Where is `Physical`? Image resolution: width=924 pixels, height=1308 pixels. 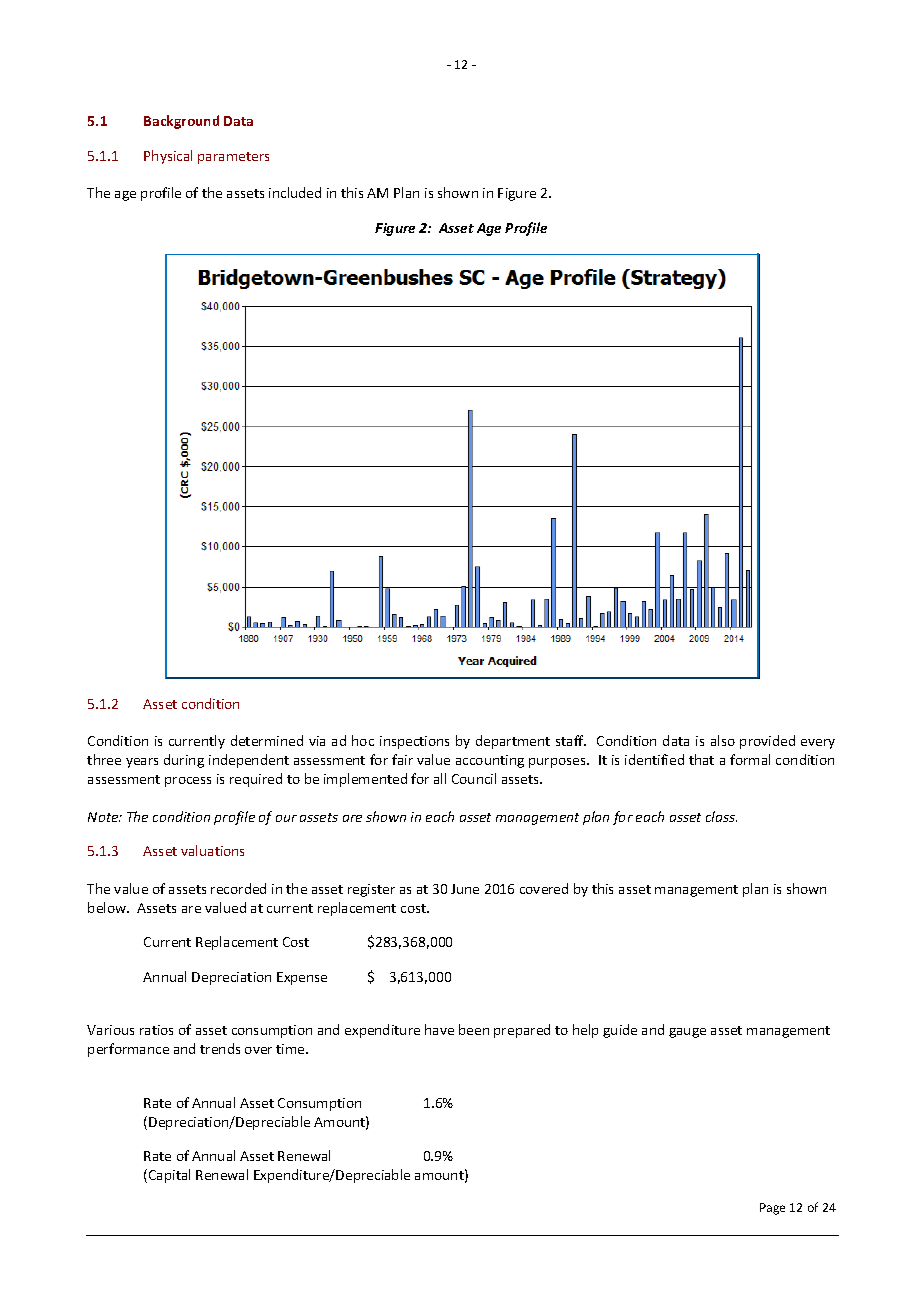 Physical is located at coordinates (168, 157).
